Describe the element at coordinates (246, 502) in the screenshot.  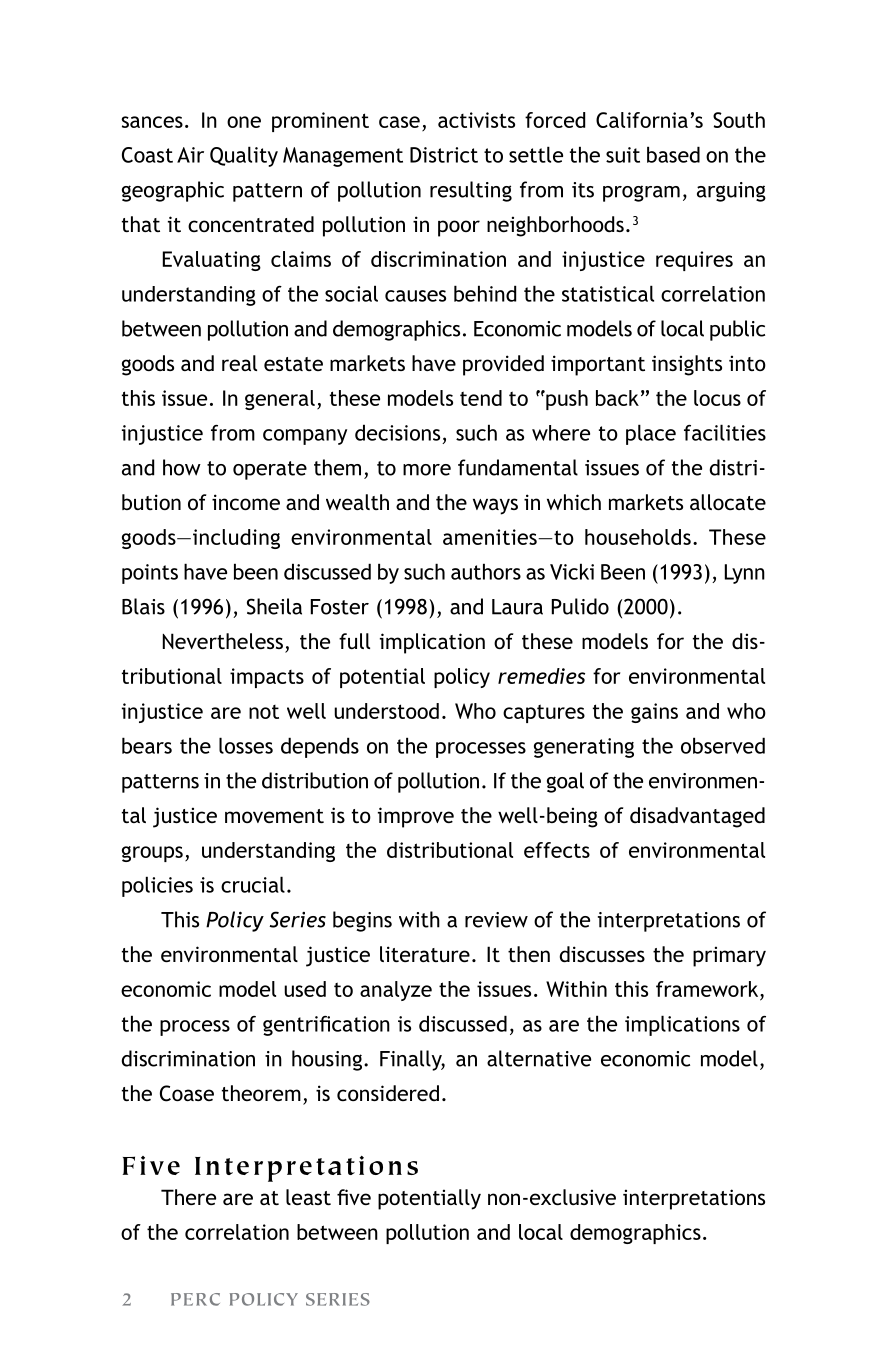
I see `income` at that location.
